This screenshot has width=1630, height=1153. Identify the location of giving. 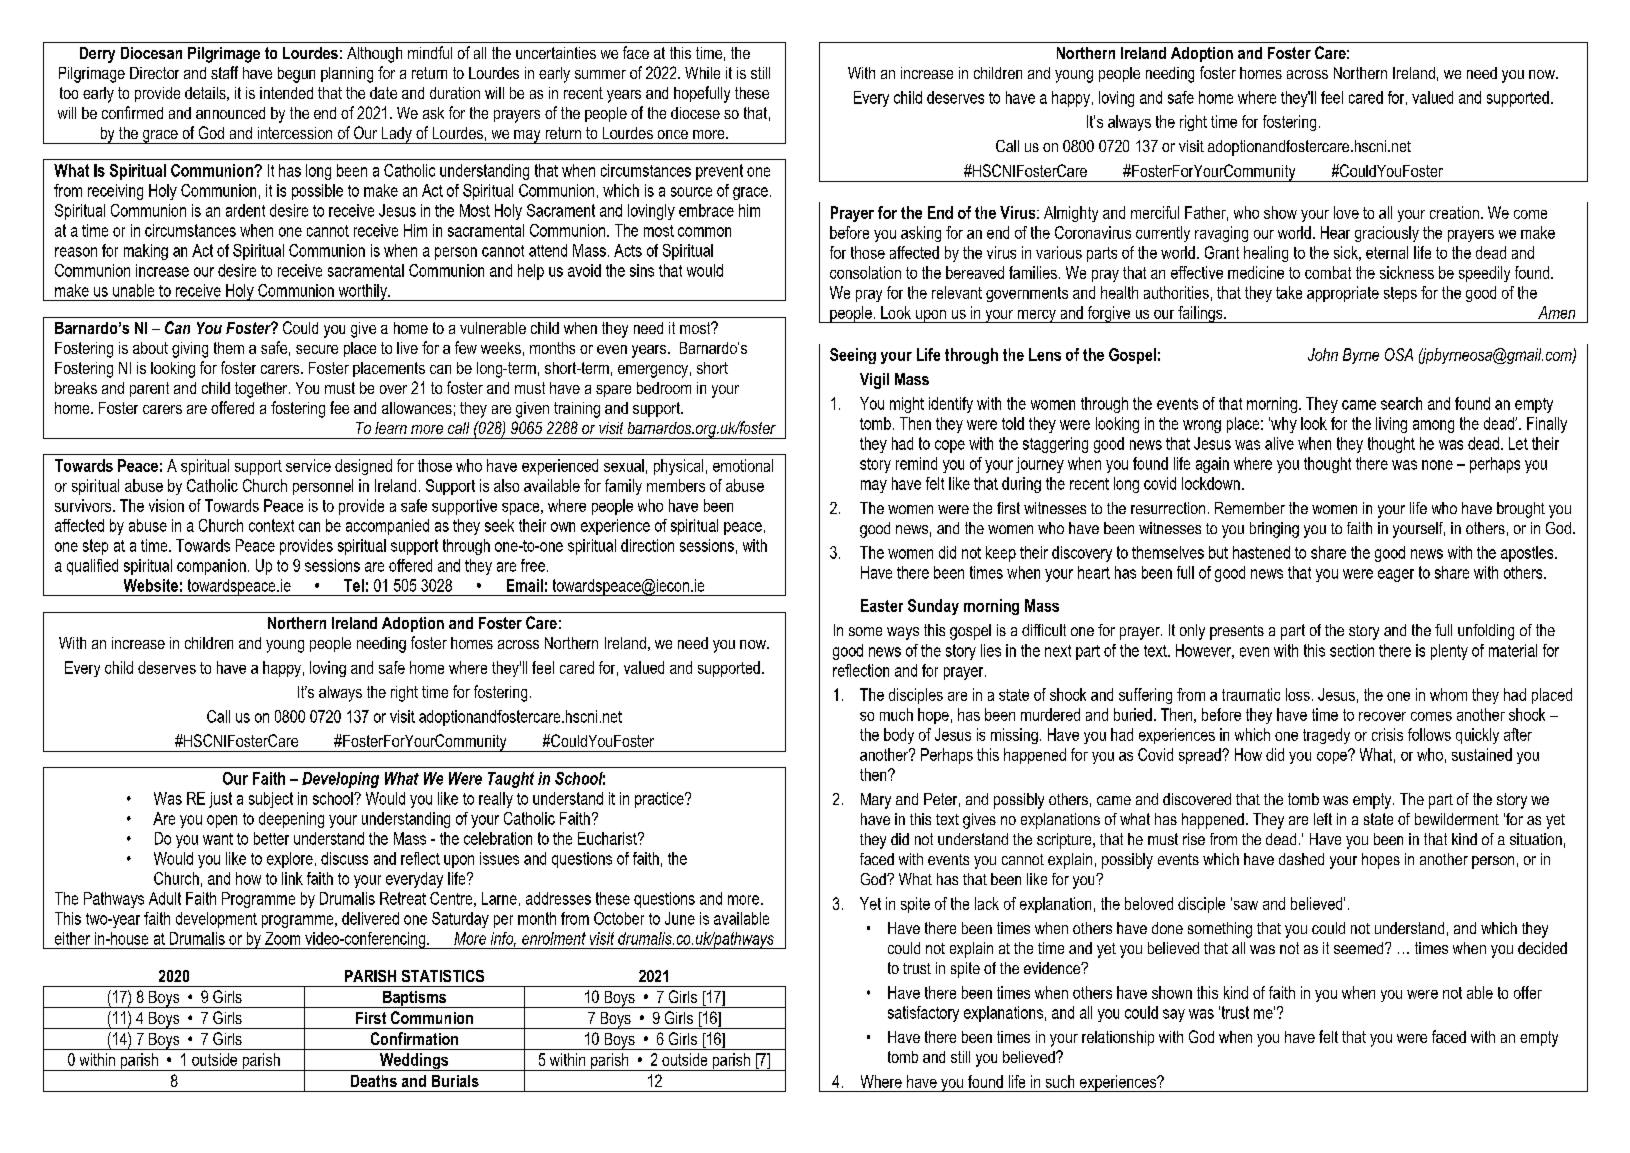
(190, 350).
